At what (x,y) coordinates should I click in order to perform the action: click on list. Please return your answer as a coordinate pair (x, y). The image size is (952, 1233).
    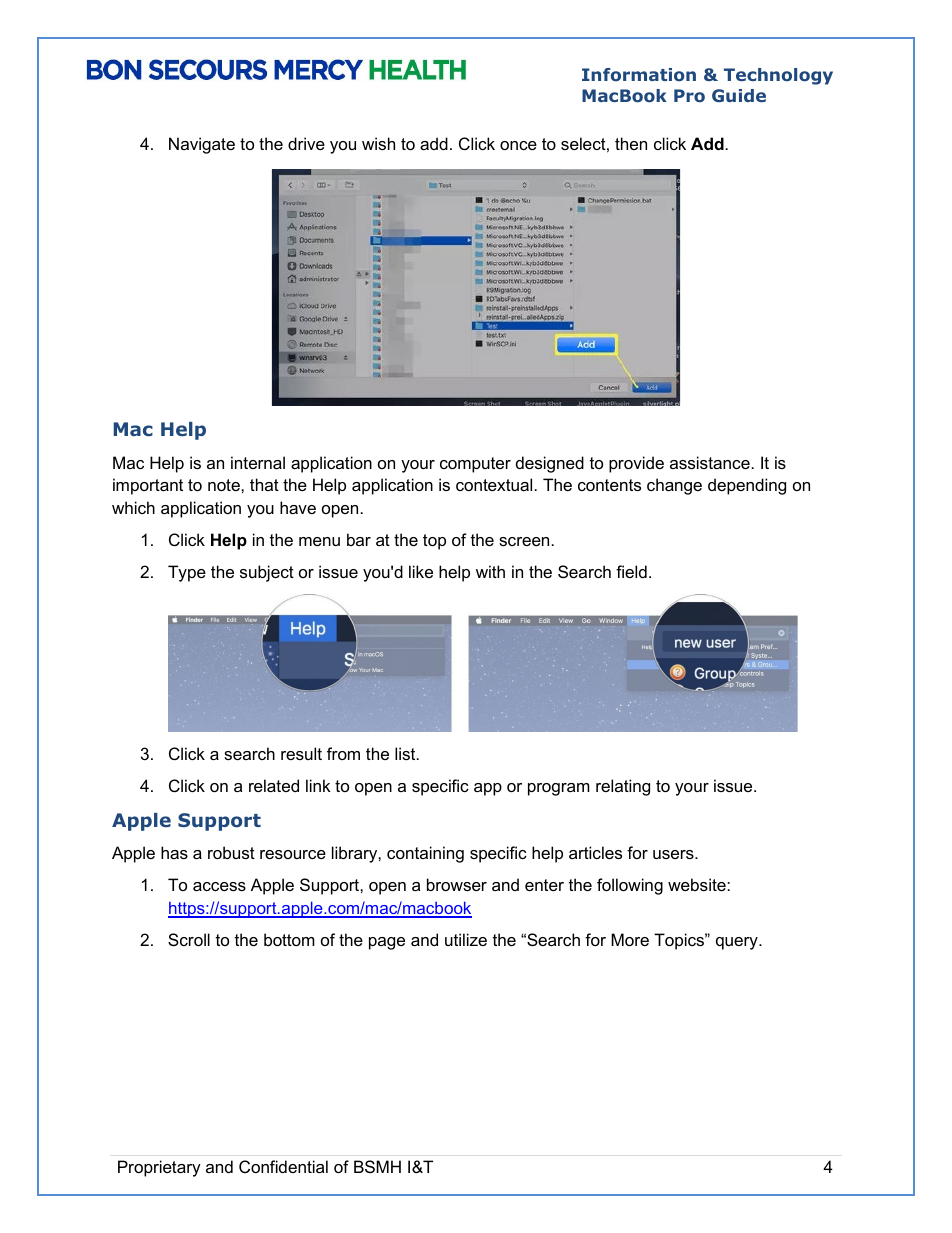
    Looking at the image, I should click on (406, 753).
